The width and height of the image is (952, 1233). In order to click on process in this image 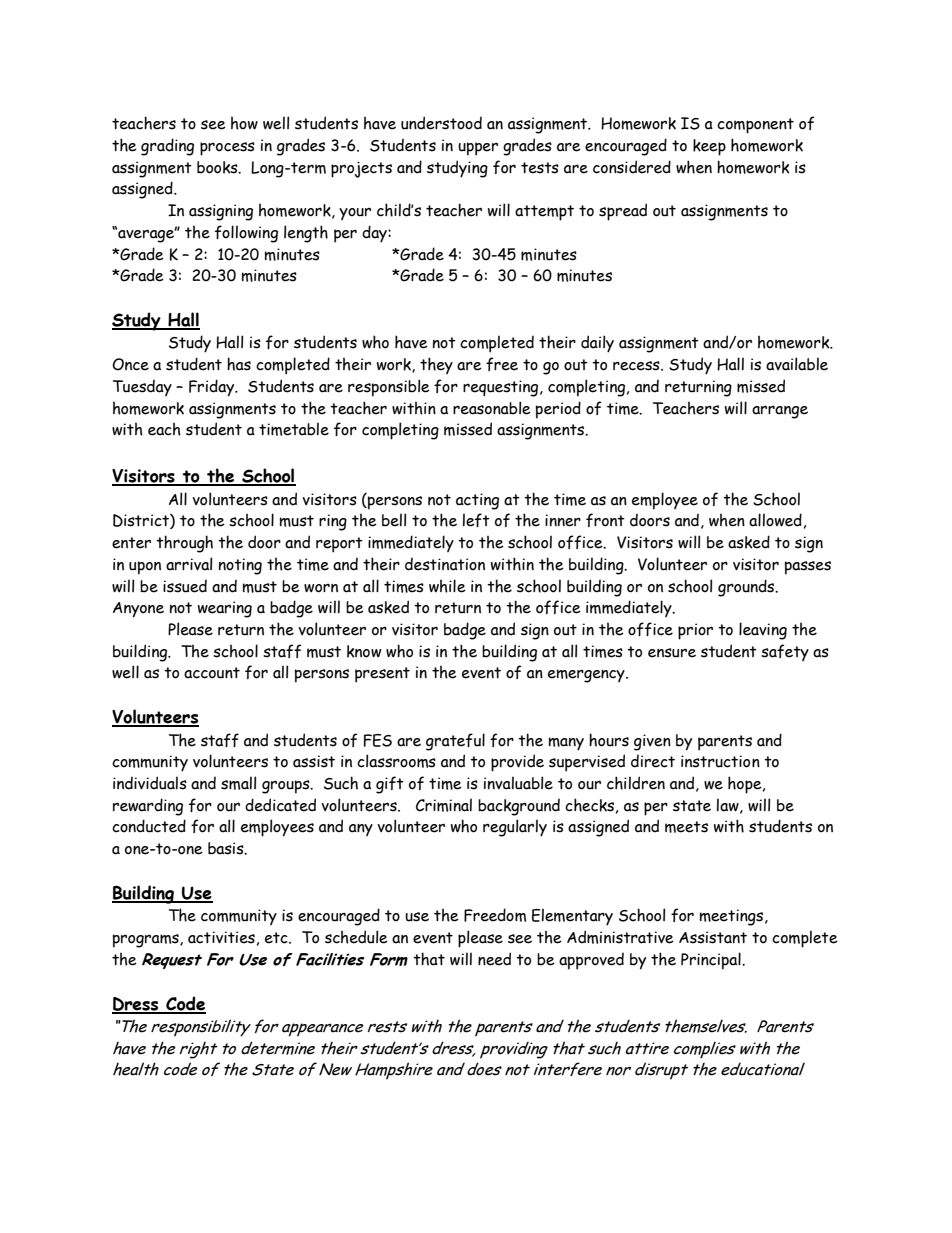, I will do `click(227, 149)`.
